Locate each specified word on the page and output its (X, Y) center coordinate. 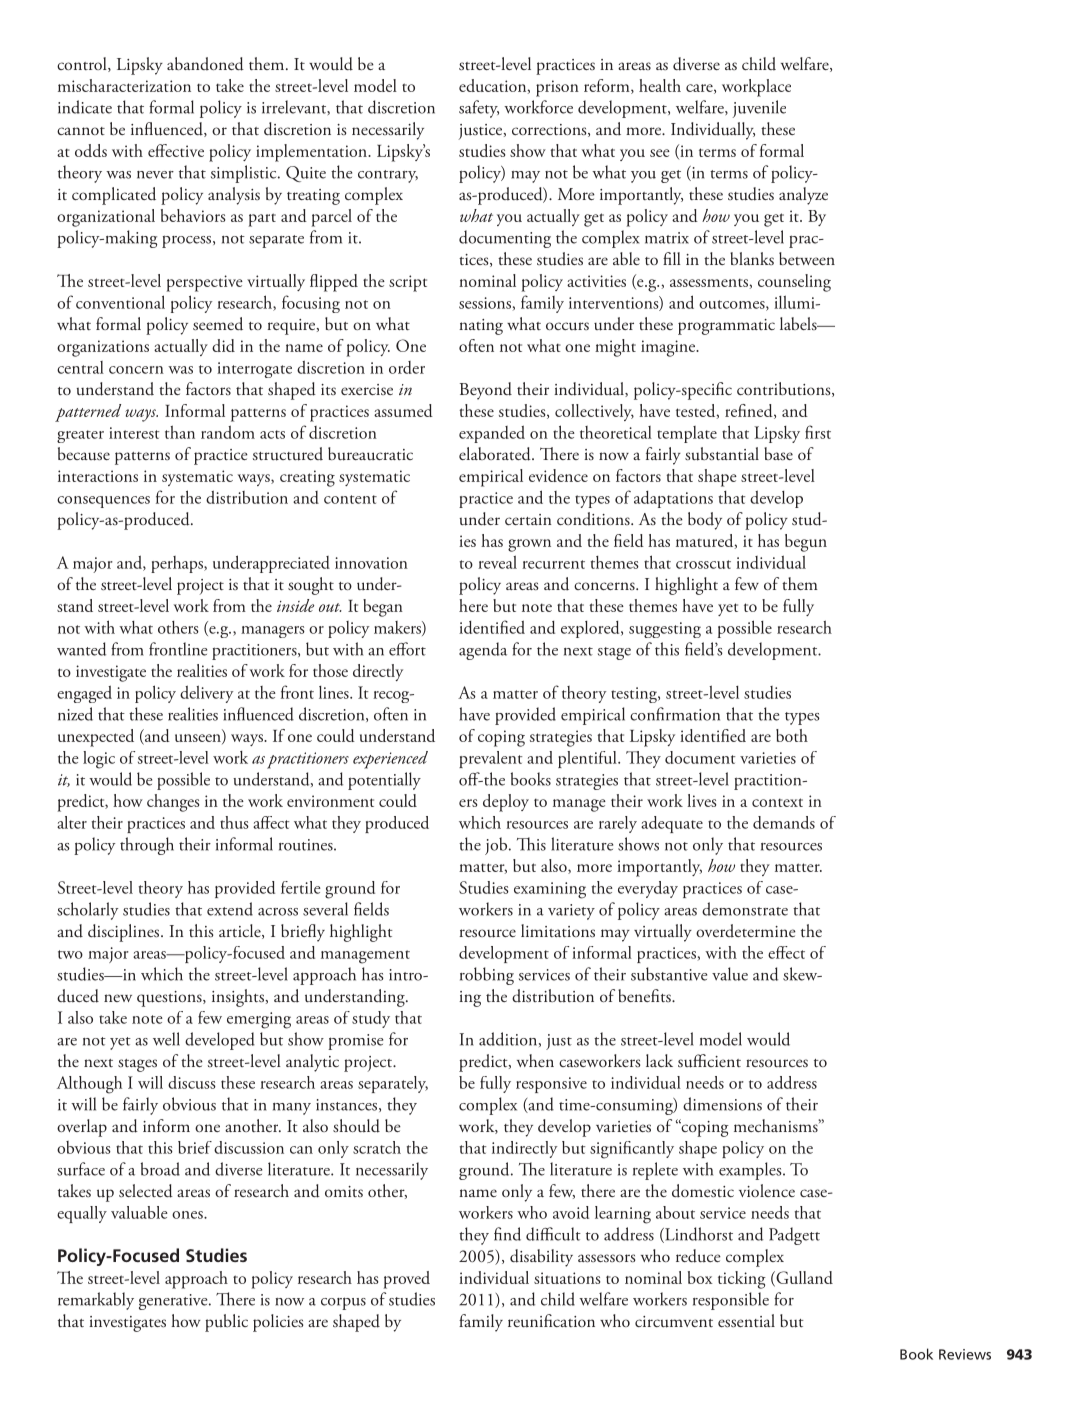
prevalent (491, 759)
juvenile (759, 109)
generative (174, 1302)
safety (479, 109)
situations (567, 1278)
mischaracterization (124, 85)
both (792, 735)
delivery (206, 694)
